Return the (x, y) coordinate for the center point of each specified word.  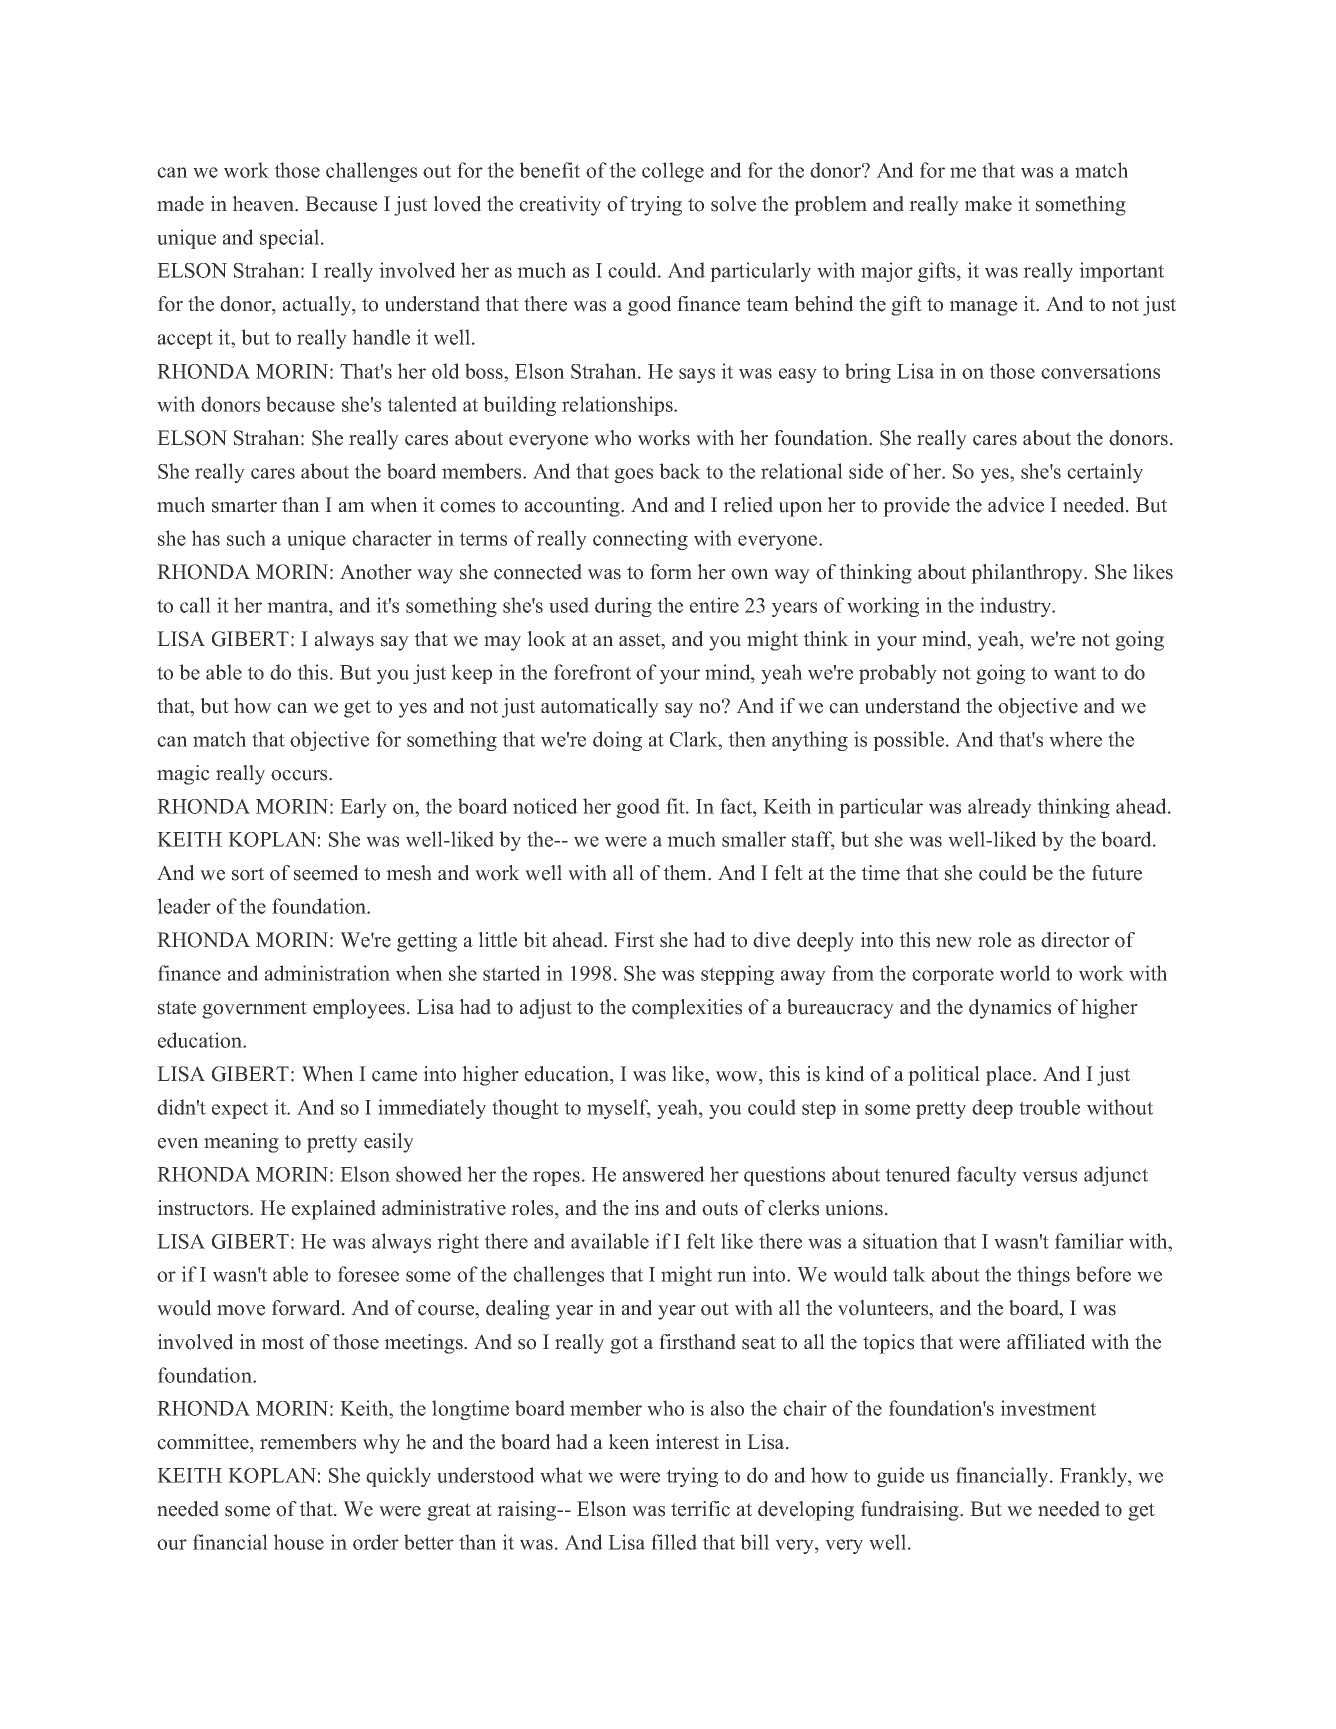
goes (633, 475)
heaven (264, 204)
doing (617, 741)
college (673, 172)
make (988, 204)
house (298, 1542)
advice (1016, 505)
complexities (687, 1009)
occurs (300, 775)
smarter (244, 506)
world (1025, 973)
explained (334, 1210)
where (1075, 739)
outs (720, 1209)
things (1043, 1276)
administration (327, 973)
